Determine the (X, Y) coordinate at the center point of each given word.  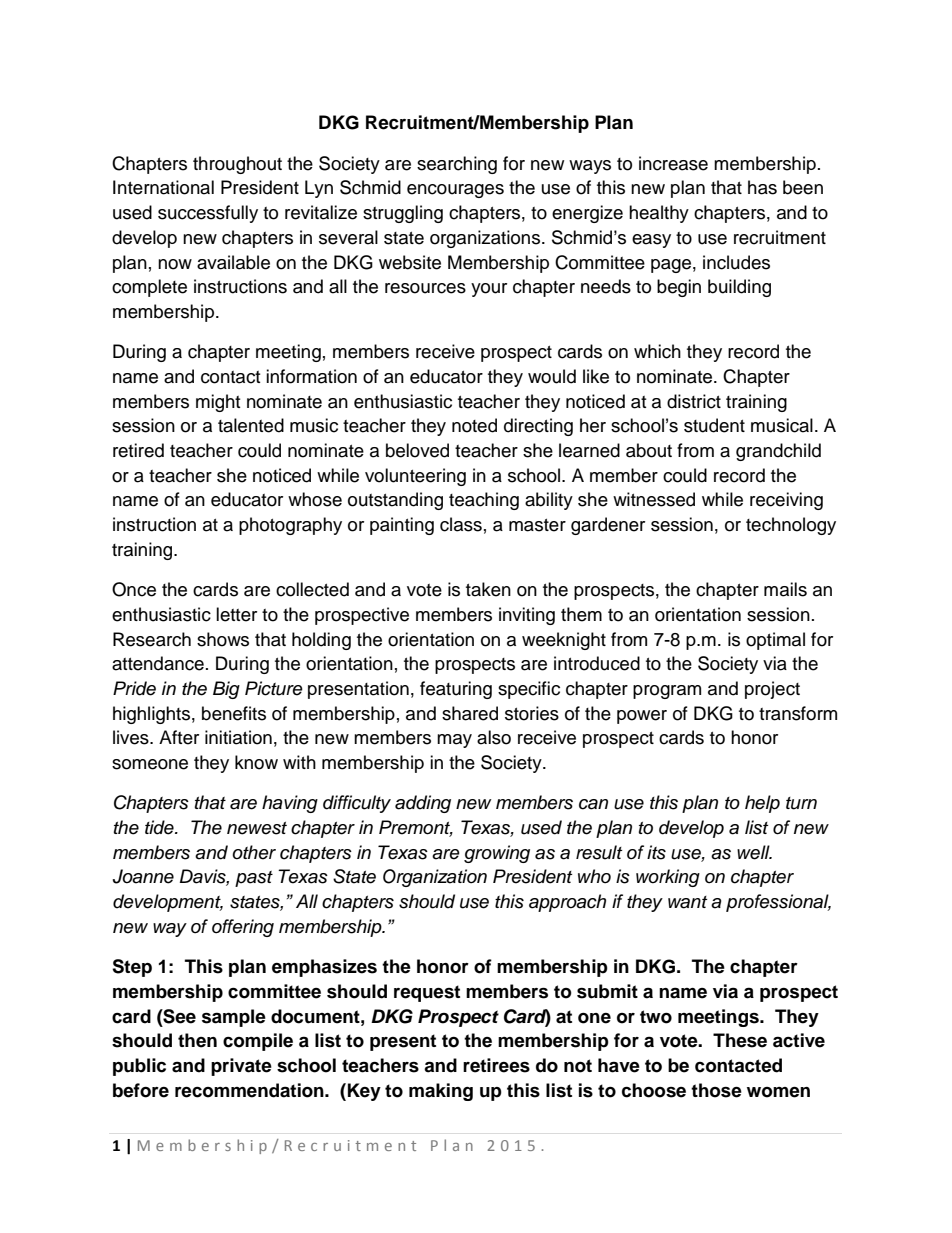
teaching (484, 501)
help (762, 804)
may (454, 741)
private (241, 1067)
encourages (455, 191)
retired (138, 450)
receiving (786, 501)
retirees (496, 1065)
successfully (208, 214)
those (716, 1090)
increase (673, 163)
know (256, 762)
